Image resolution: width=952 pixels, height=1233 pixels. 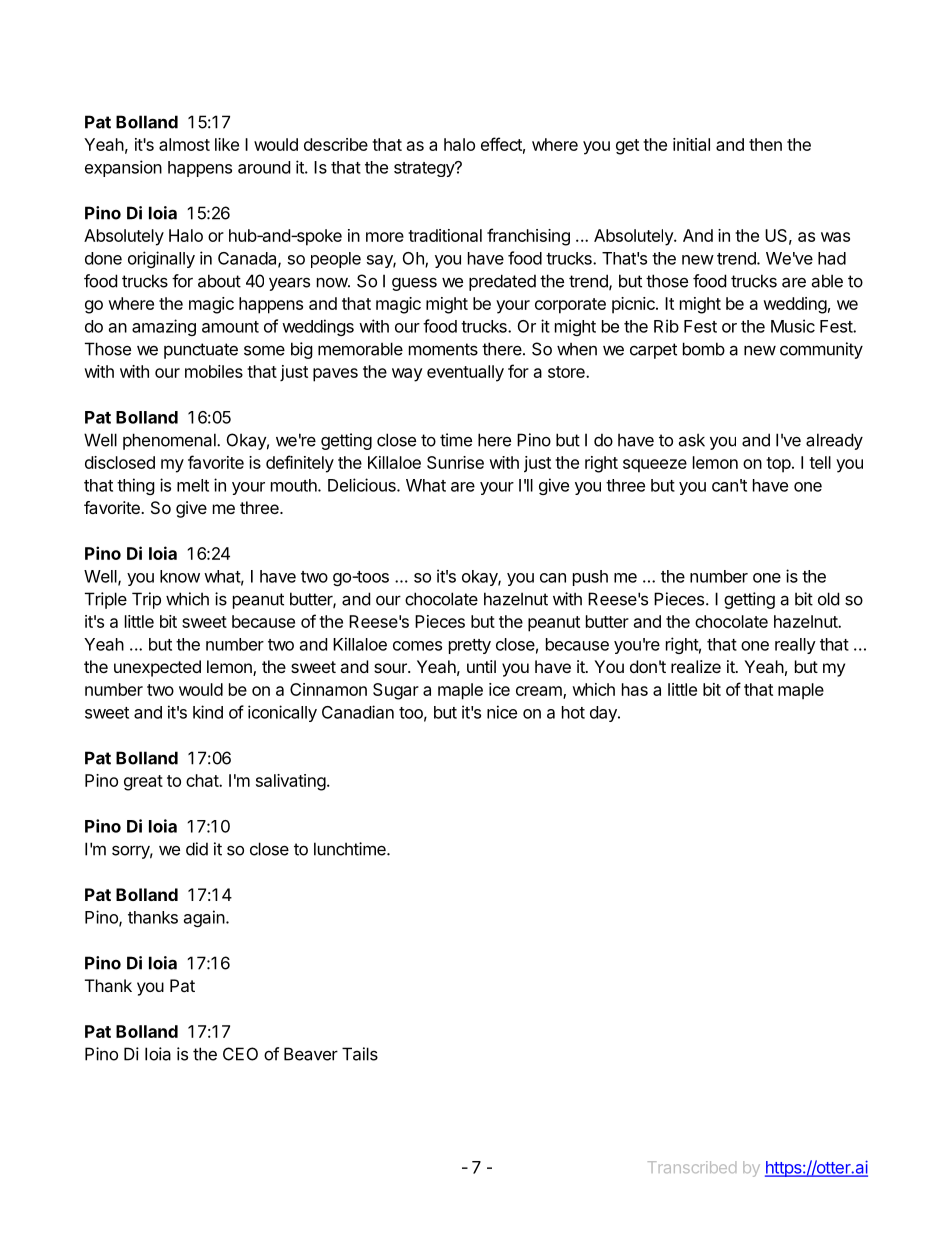 What do you see at coordinates (778, 465) in the screenshot?
I see `top` at bounding box center [778, 465].
